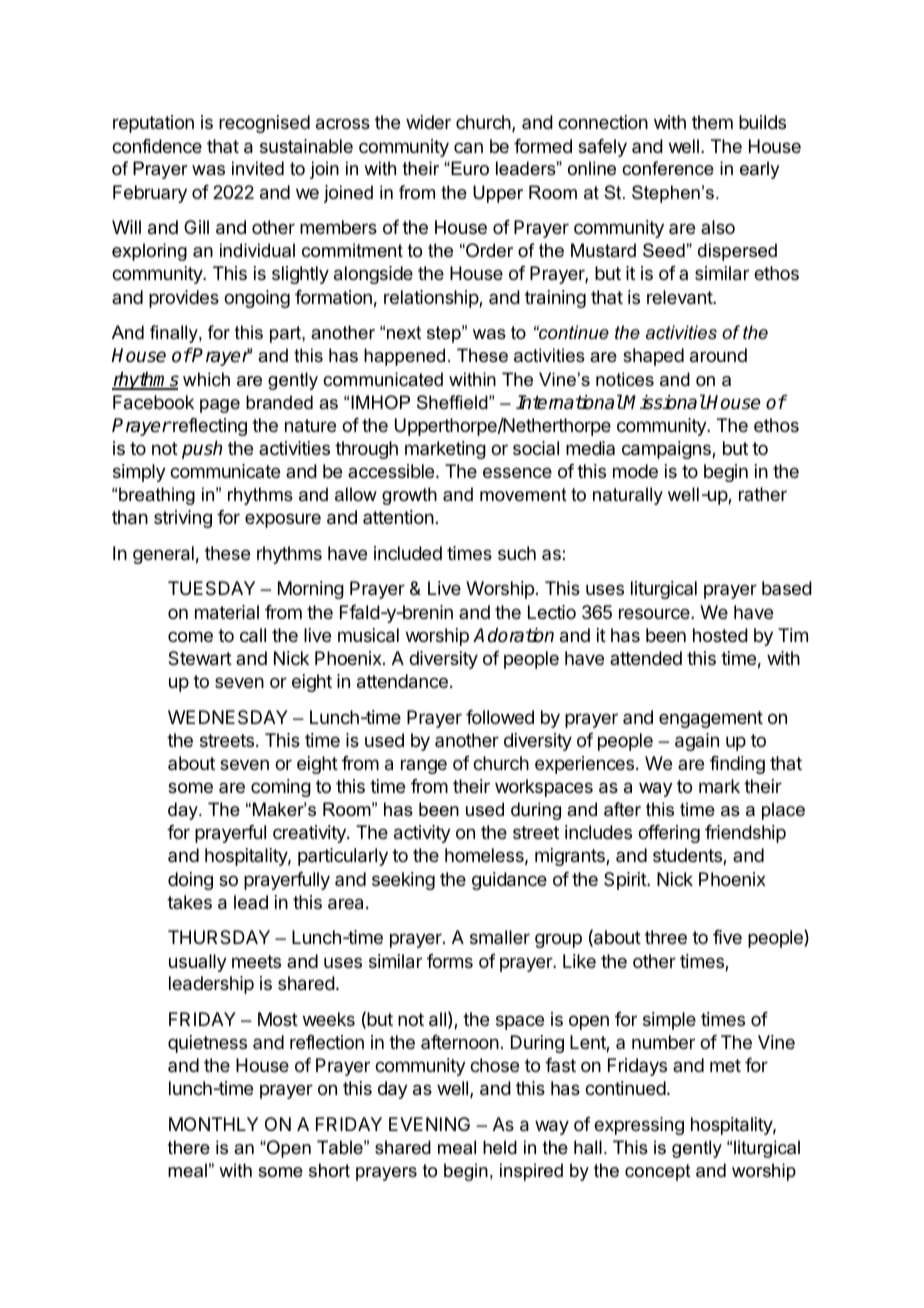 Image resolution: width=924 pixels, height=1308 pixels. Describe the element at coordinates (468, 147) in the screenshot. I see `can` at that location.
